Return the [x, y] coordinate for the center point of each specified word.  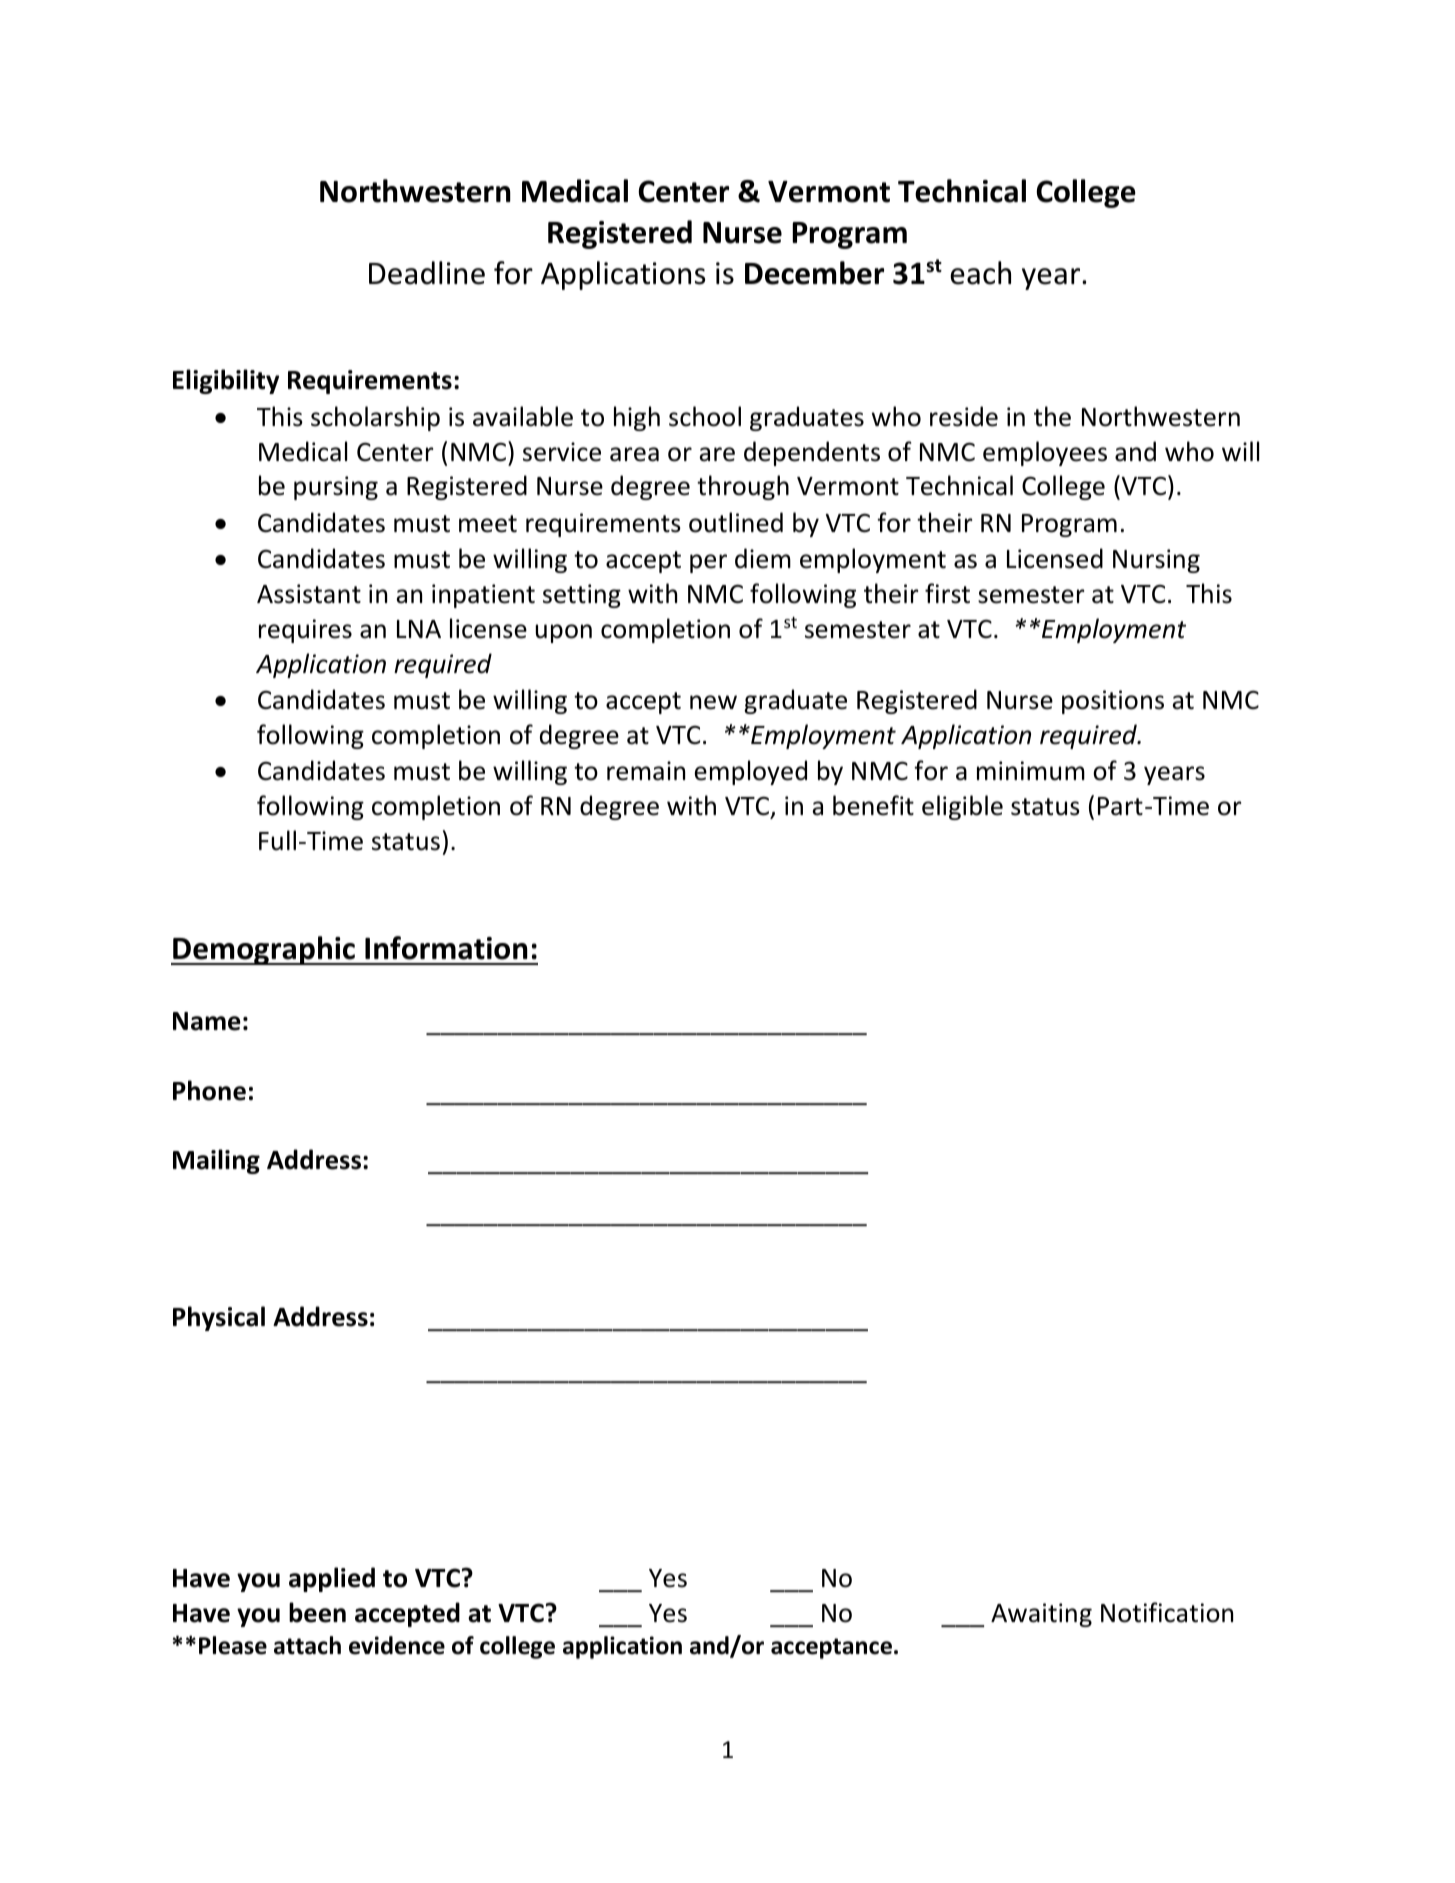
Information [446, 948]
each [980, 273]
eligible [962, 807]
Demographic [264, 950]
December [814, 273]
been [317, 1612]
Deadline [427, 273]
